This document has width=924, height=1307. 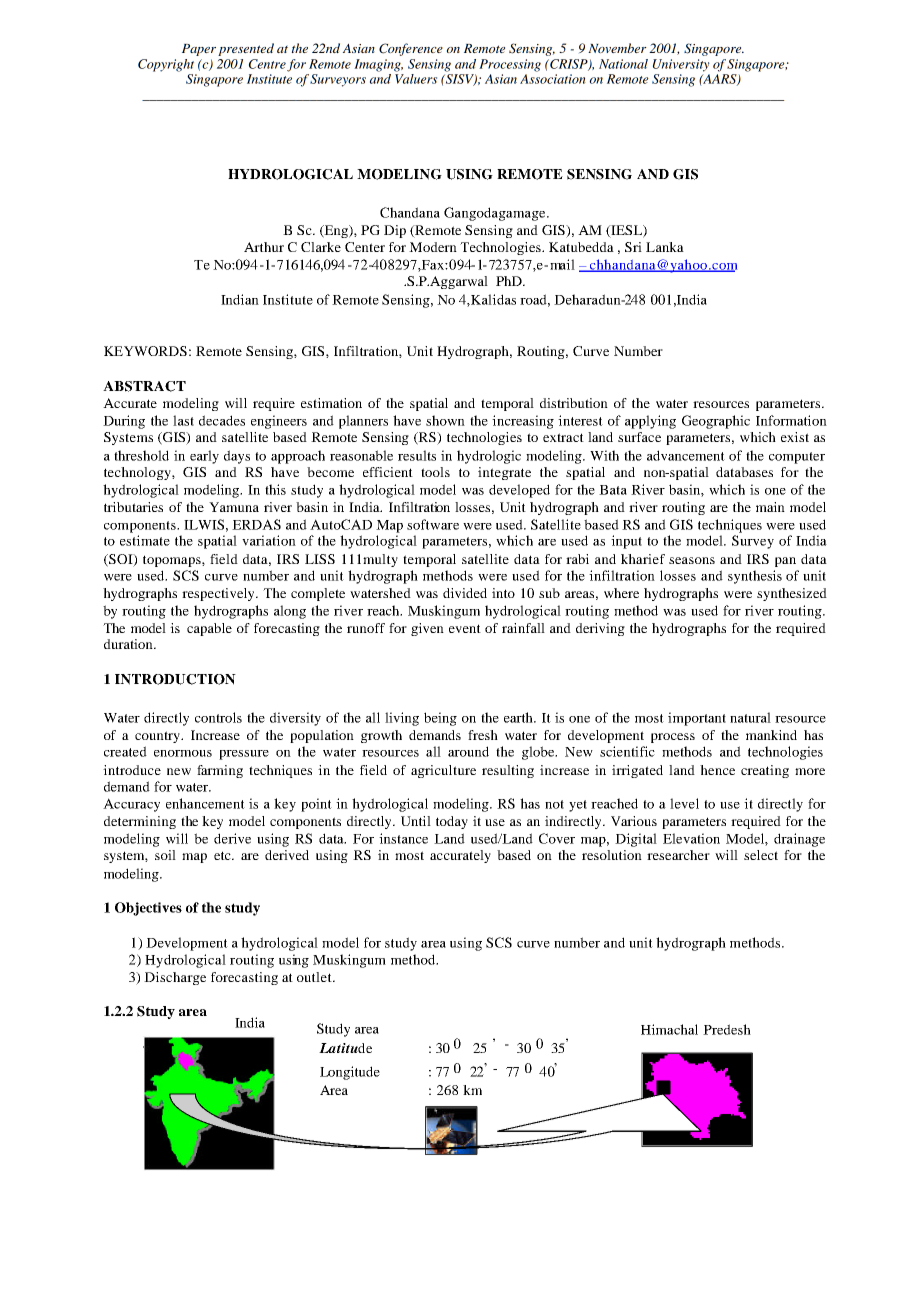 What do you see at coordinates (234, 507) in the document?
I see `Yamuna` at bounding box center [234, 507].
